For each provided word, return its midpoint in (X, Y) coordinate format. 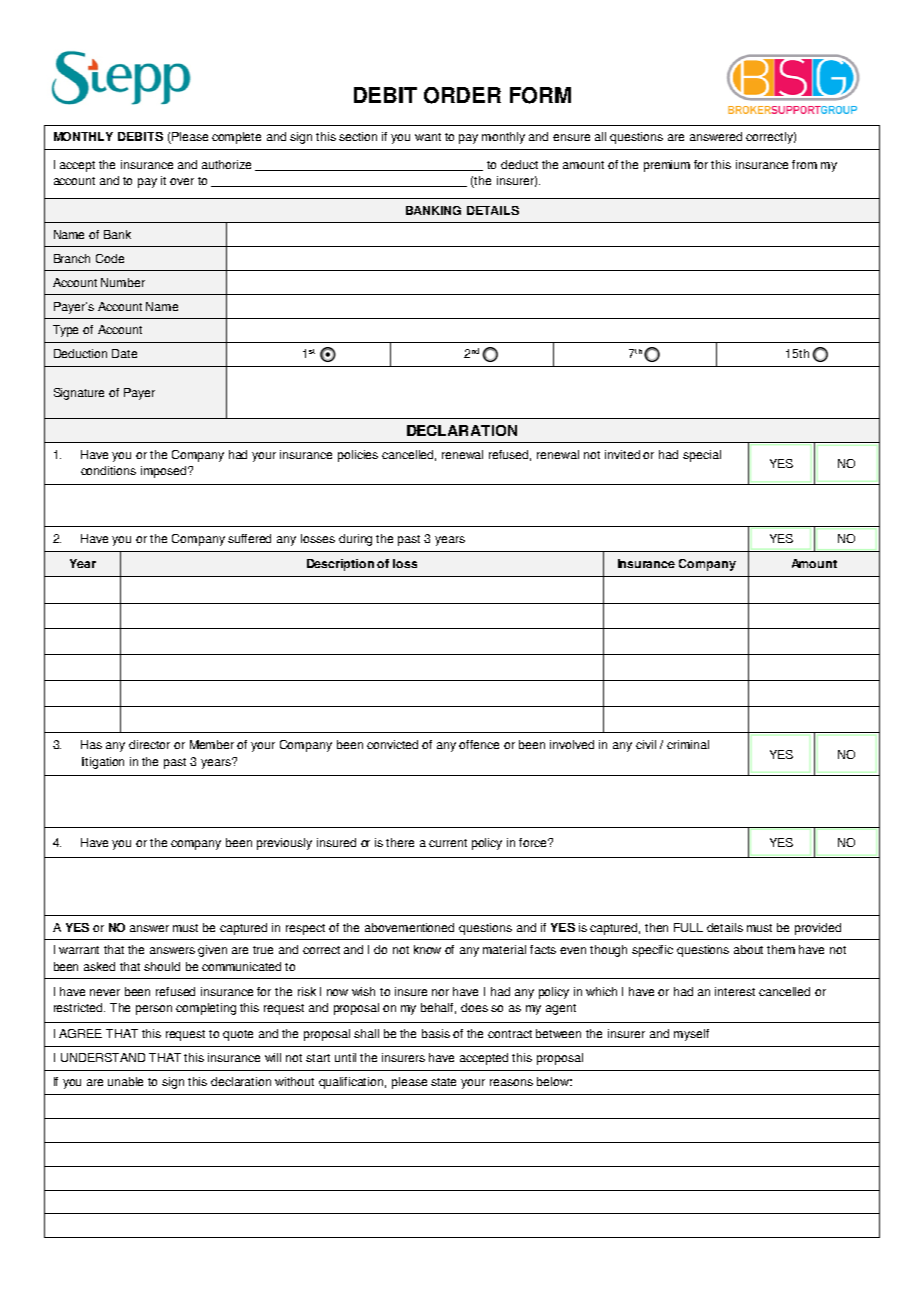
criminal (688, 744)
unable (125, 1081)
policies (358, 456)
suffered (249, 538)
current (448, 843)
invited (622, 454)
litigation (103, 763)
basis (436, 1033)
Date (124, 353)
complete (236, 138)
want (428, 137)
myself (691, 1035)
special (702, 456)
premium (667, 166)
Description (340, 565)
